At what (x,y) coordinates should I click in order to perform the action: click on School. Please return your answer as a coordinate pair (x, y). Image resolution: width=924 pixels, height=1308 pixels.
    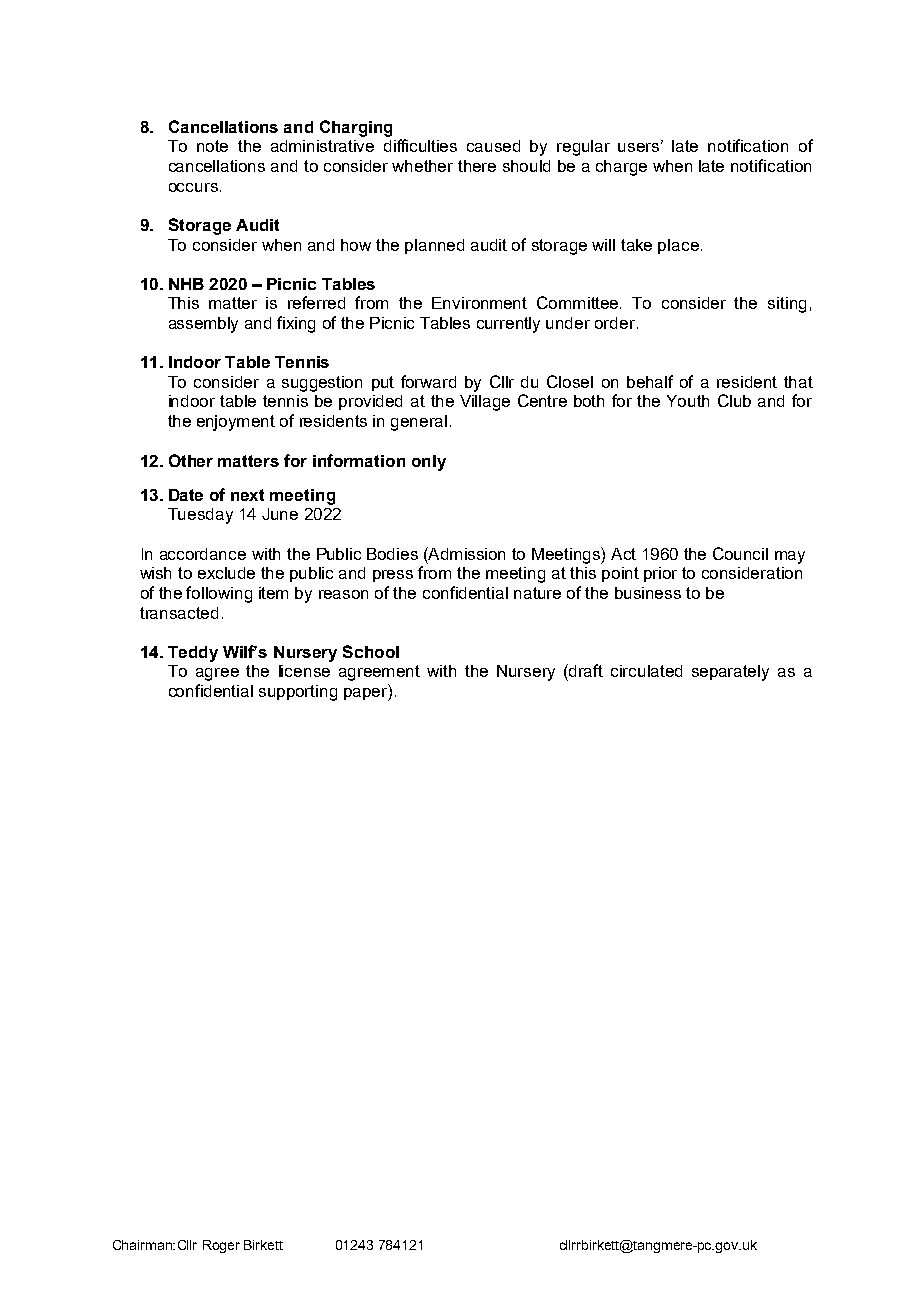
    Looking at the image, I should click on (371, 651).
